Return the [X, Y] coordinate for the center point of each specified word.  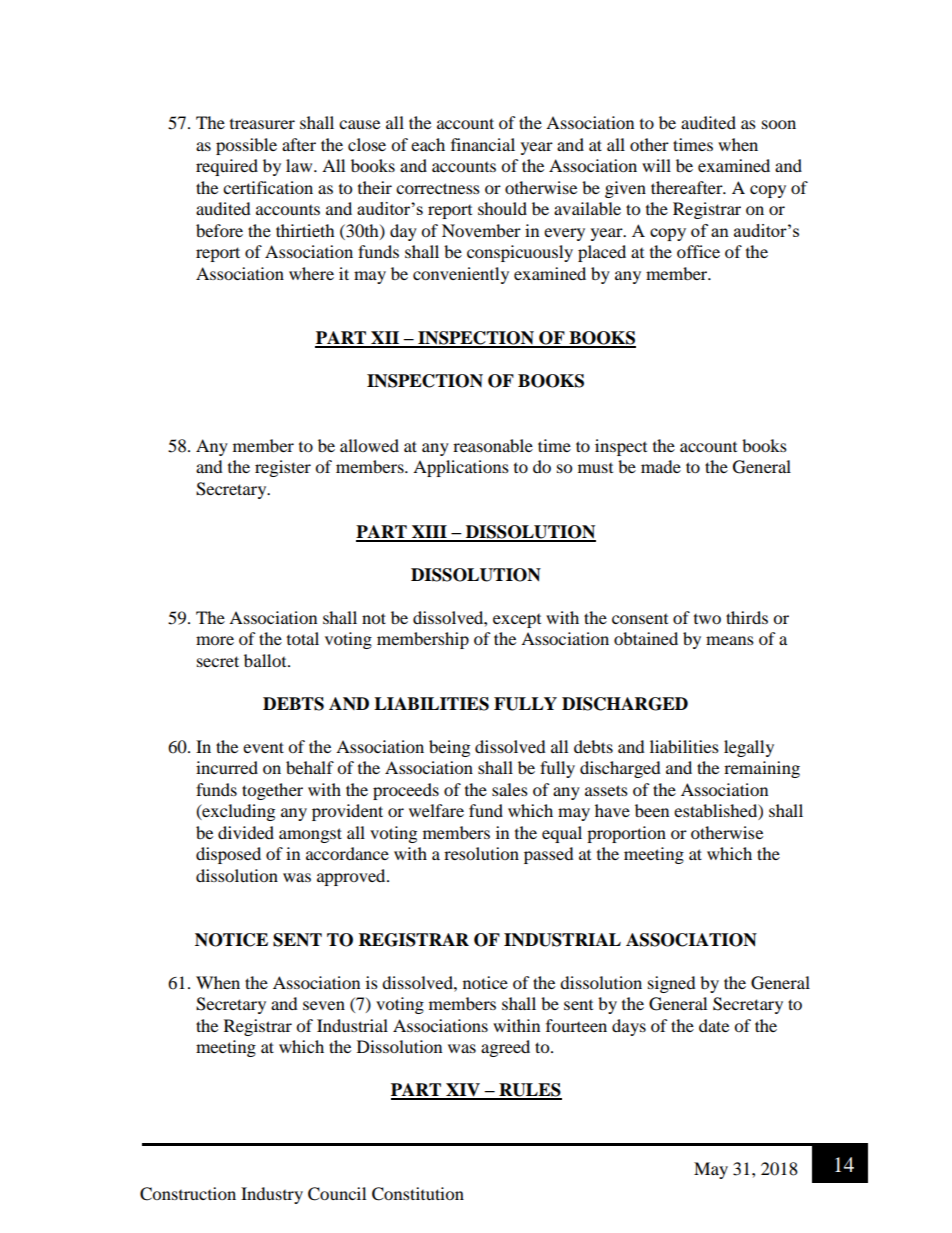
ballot [266, 660]
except [517, 621]
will [656, 165]
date [714, 1025]
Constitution [418, 1194]
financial [483, 144]
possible [246, 146]
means [730, 640]
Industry [272, 1195]
